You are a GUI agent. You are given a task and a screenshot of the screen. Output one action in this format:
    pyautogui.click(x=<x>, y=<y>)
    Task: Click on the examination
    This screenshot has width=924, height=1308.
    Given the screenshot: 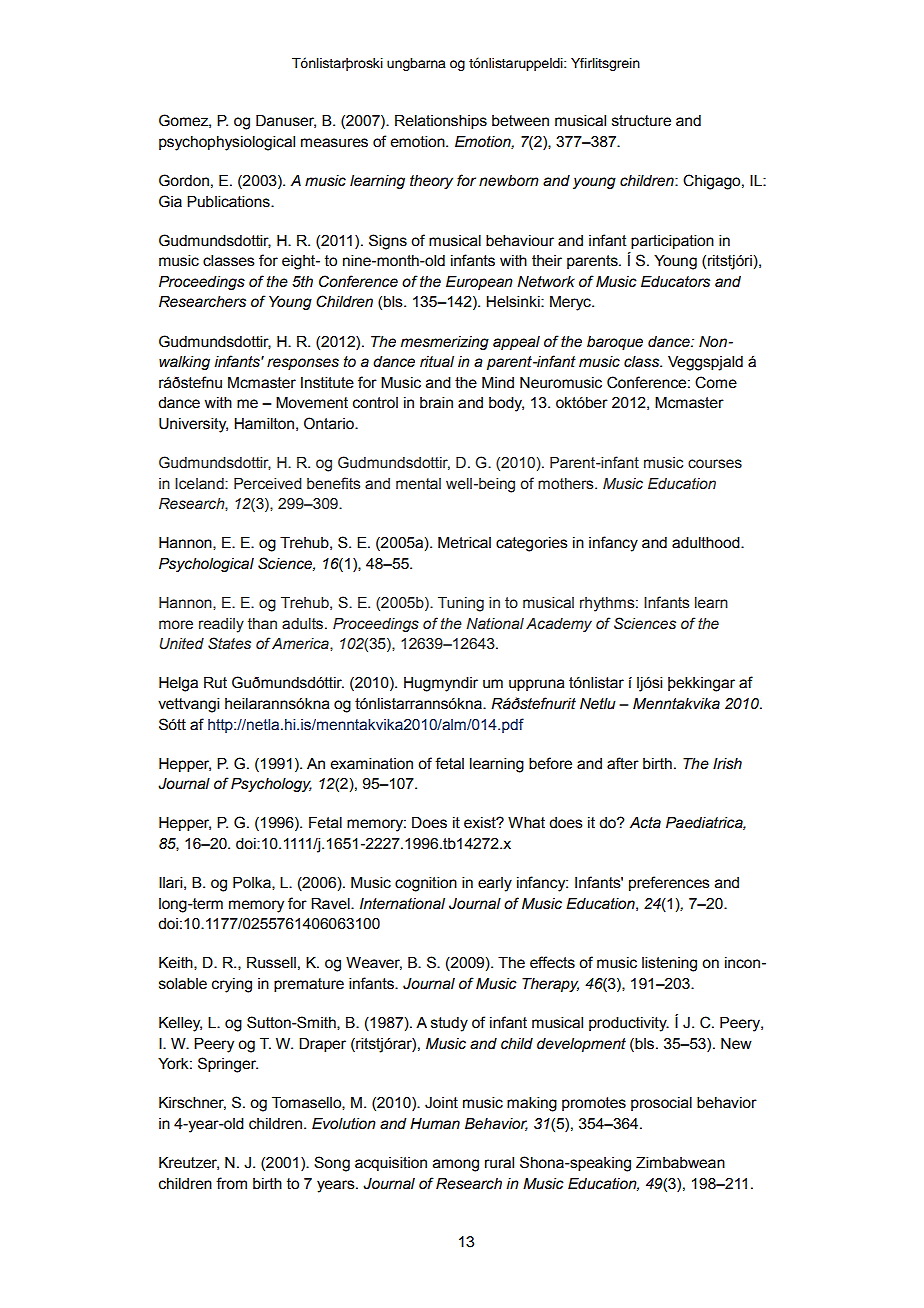 What is the action you would take?
    pyautogui.click(x=372, y=764)
